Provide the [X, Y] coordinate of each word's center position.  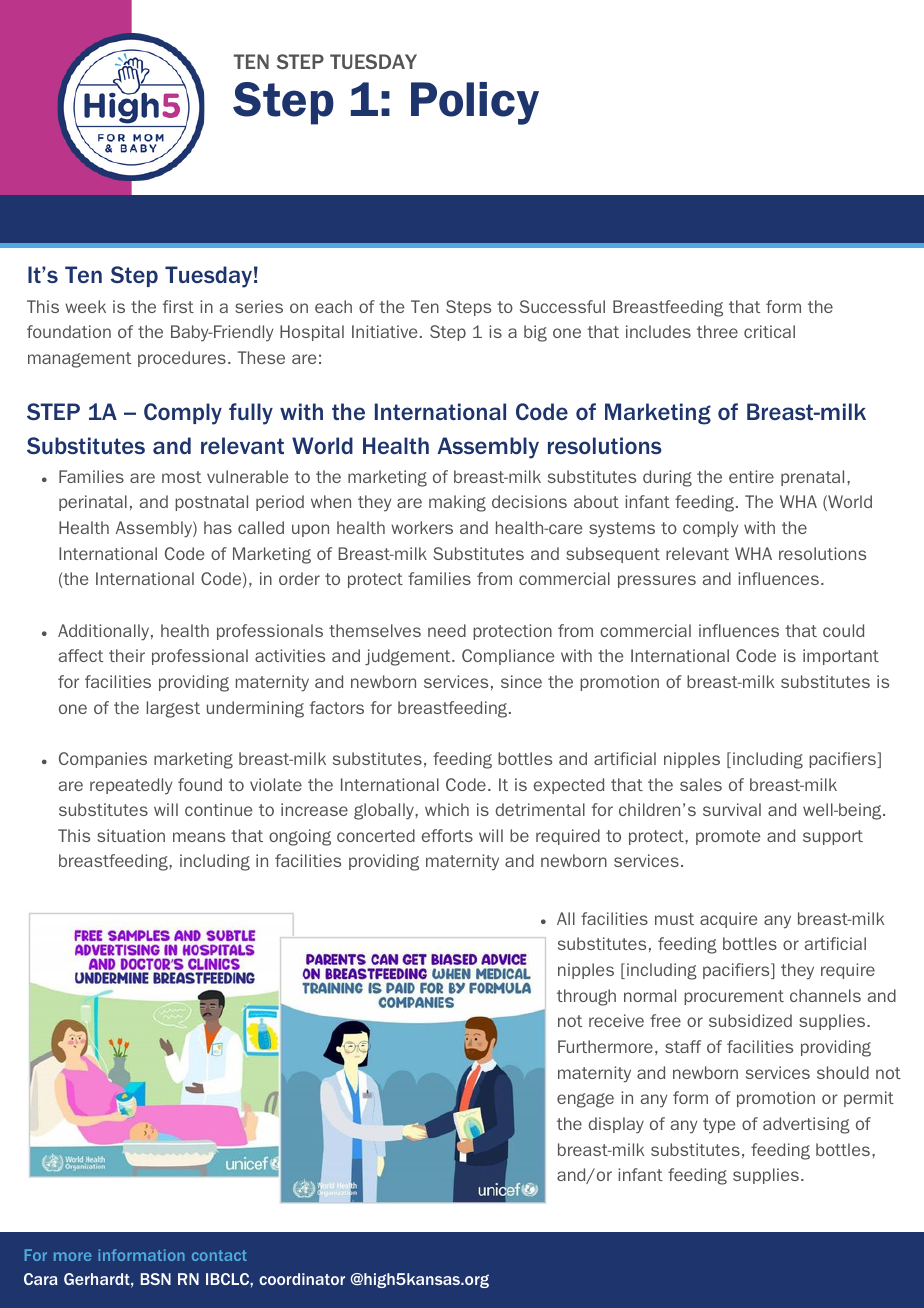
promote [728, 837]
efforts [447, 835]
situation [131, 835]
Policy [475, 103]
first [178, 306]
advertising [806, 1125]
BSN [156, 1279]
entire [751, 476]
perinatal [93, 503]
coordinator [302, 1279]
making [457, 503]
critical [769, 331]
